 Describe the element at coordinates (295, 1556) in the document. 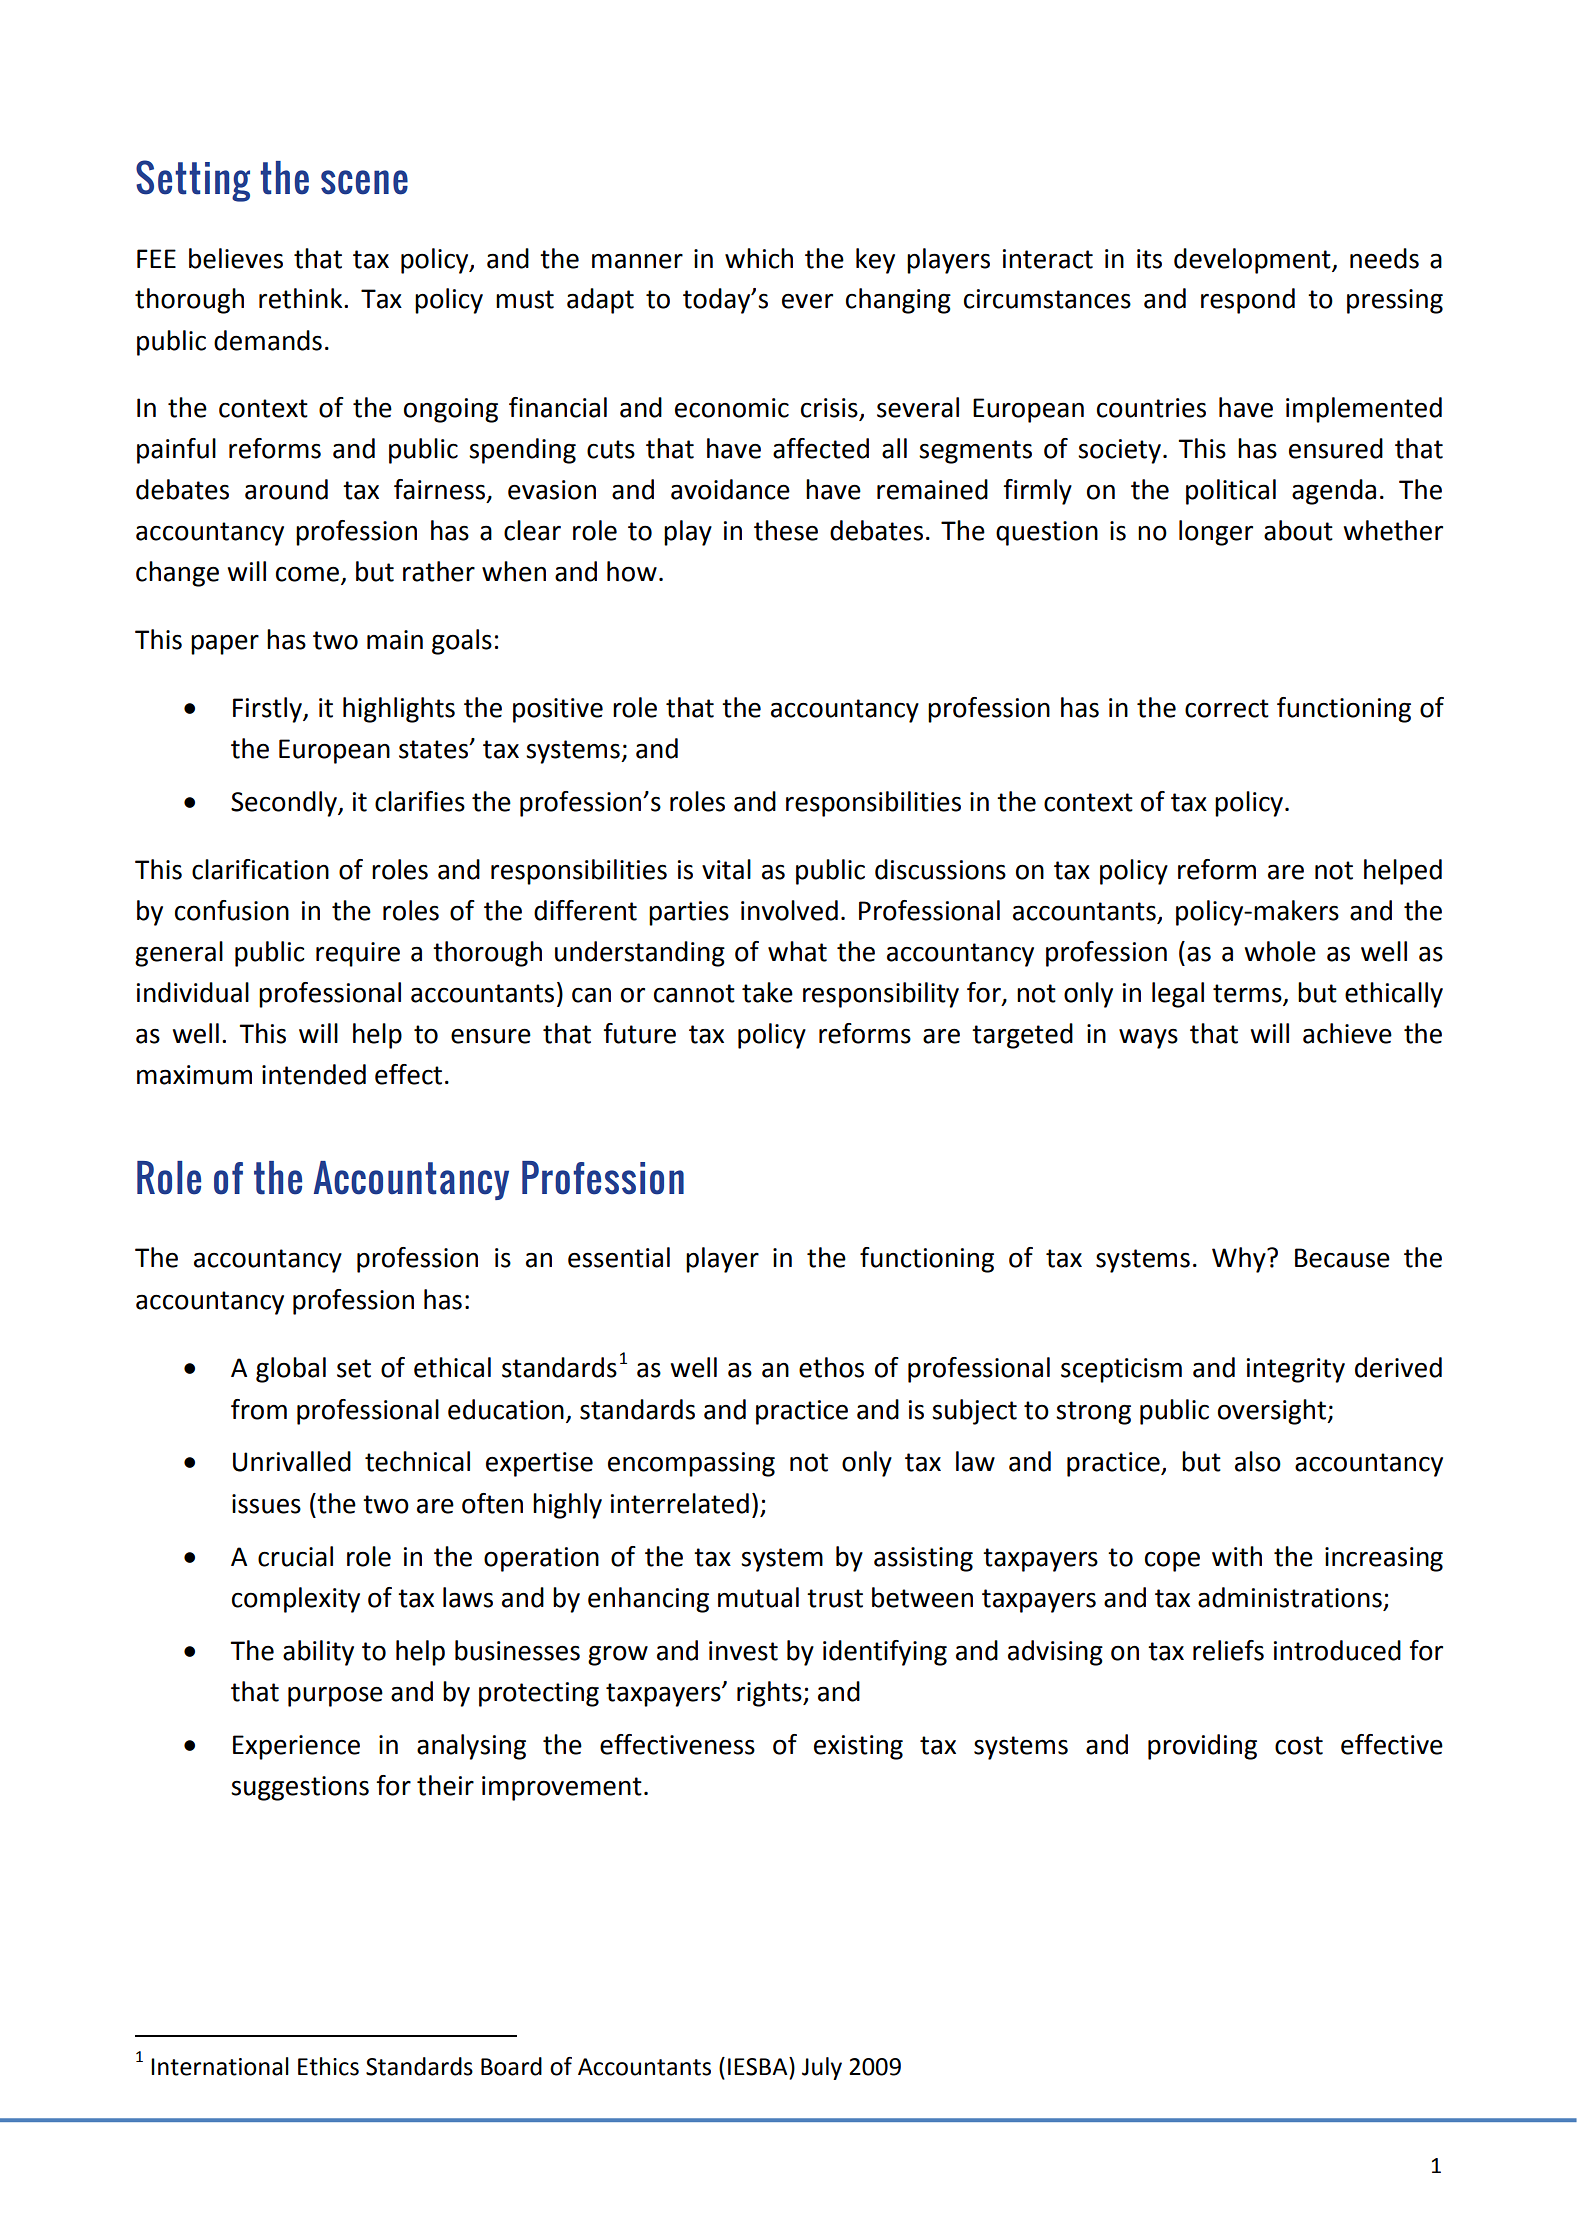

I see `crucial` at that location.
